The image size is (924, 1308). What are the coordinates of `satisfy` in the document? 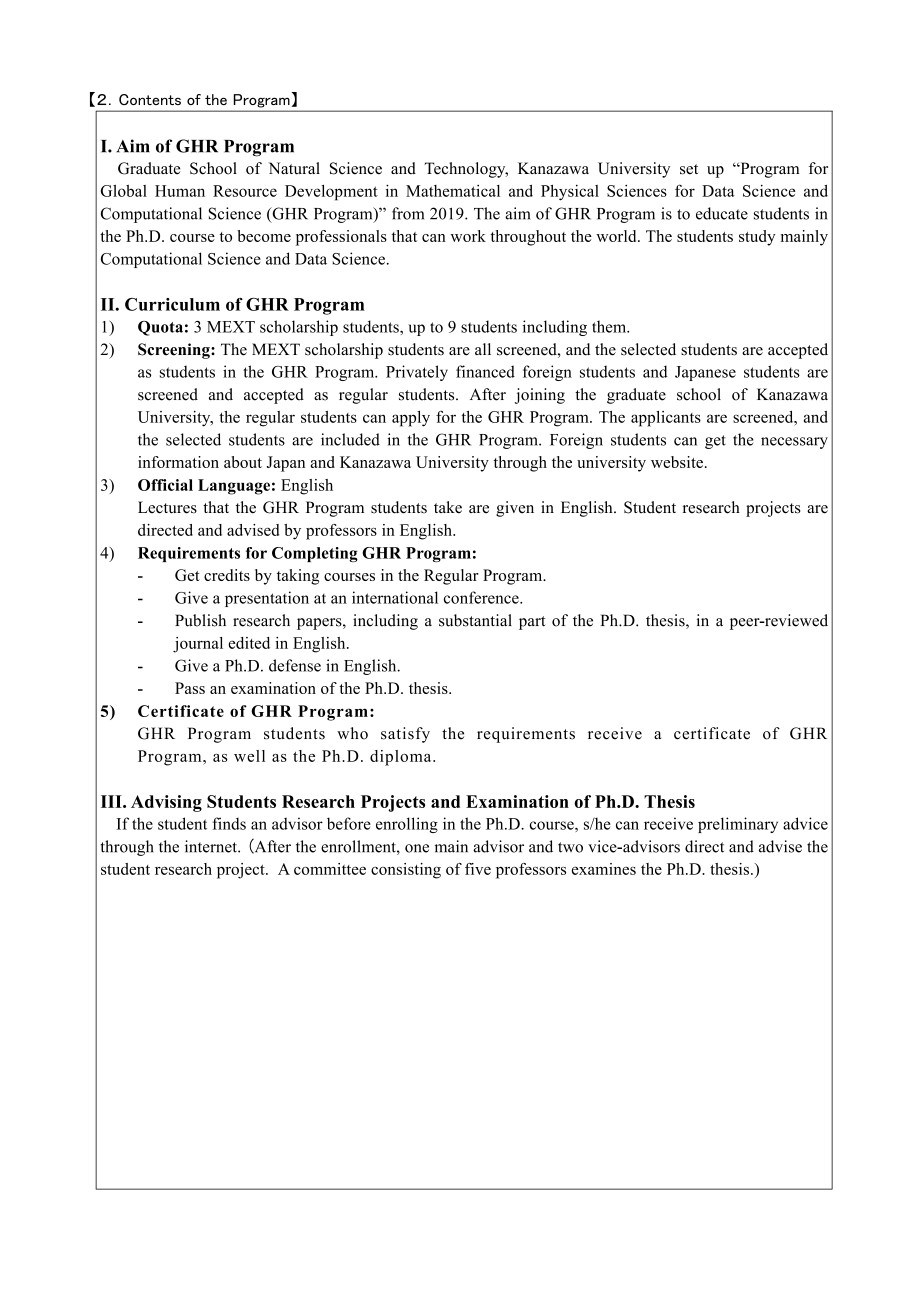 It's located at (405, 735).
